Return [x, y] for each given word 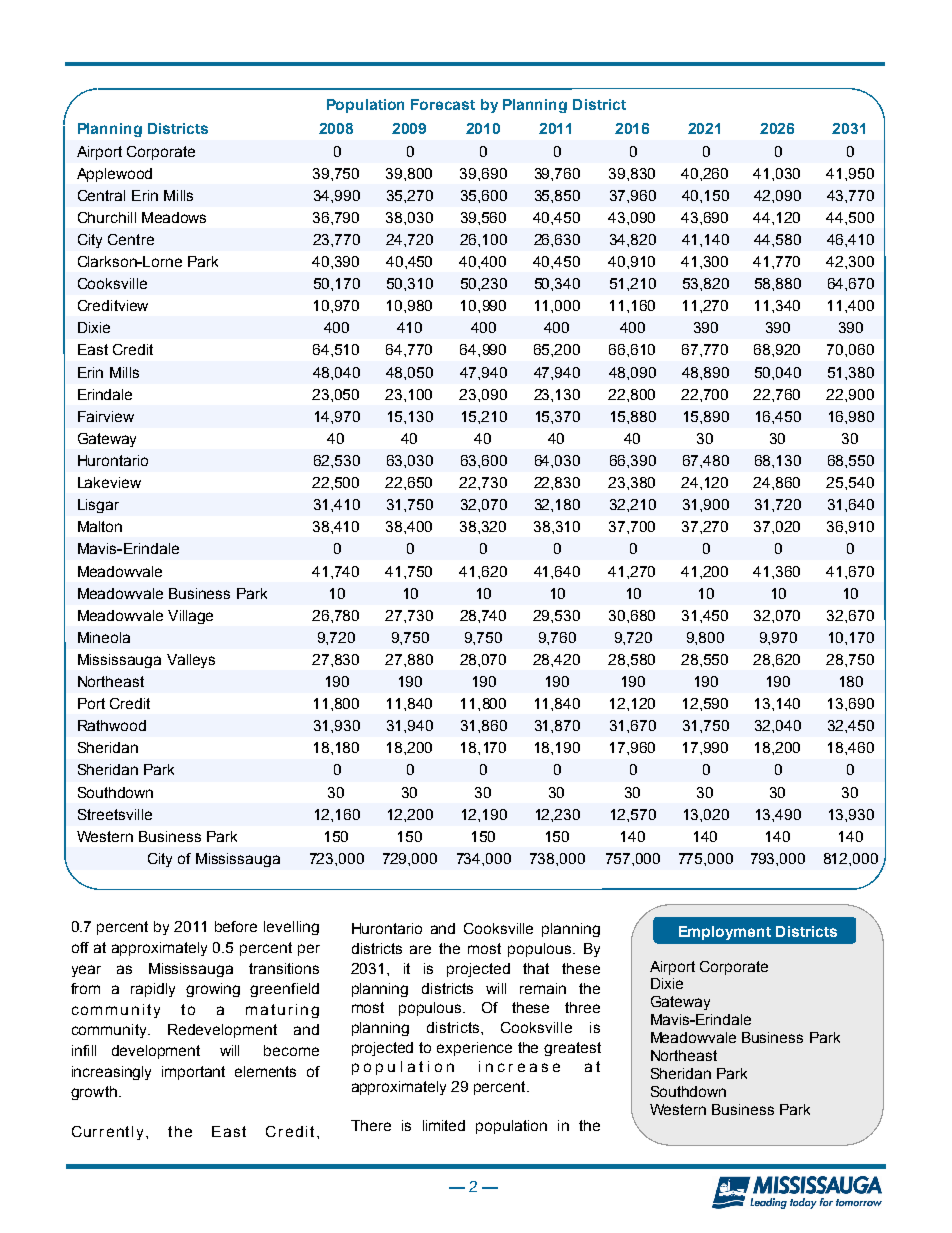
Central [101, 195]
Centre [131, 239]
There [371, 1125]
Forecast [443, 104]
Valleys [191, 661]
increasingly [111, 1073]
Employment [725, 933]
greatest [572, 1049]
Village [190, 617]
